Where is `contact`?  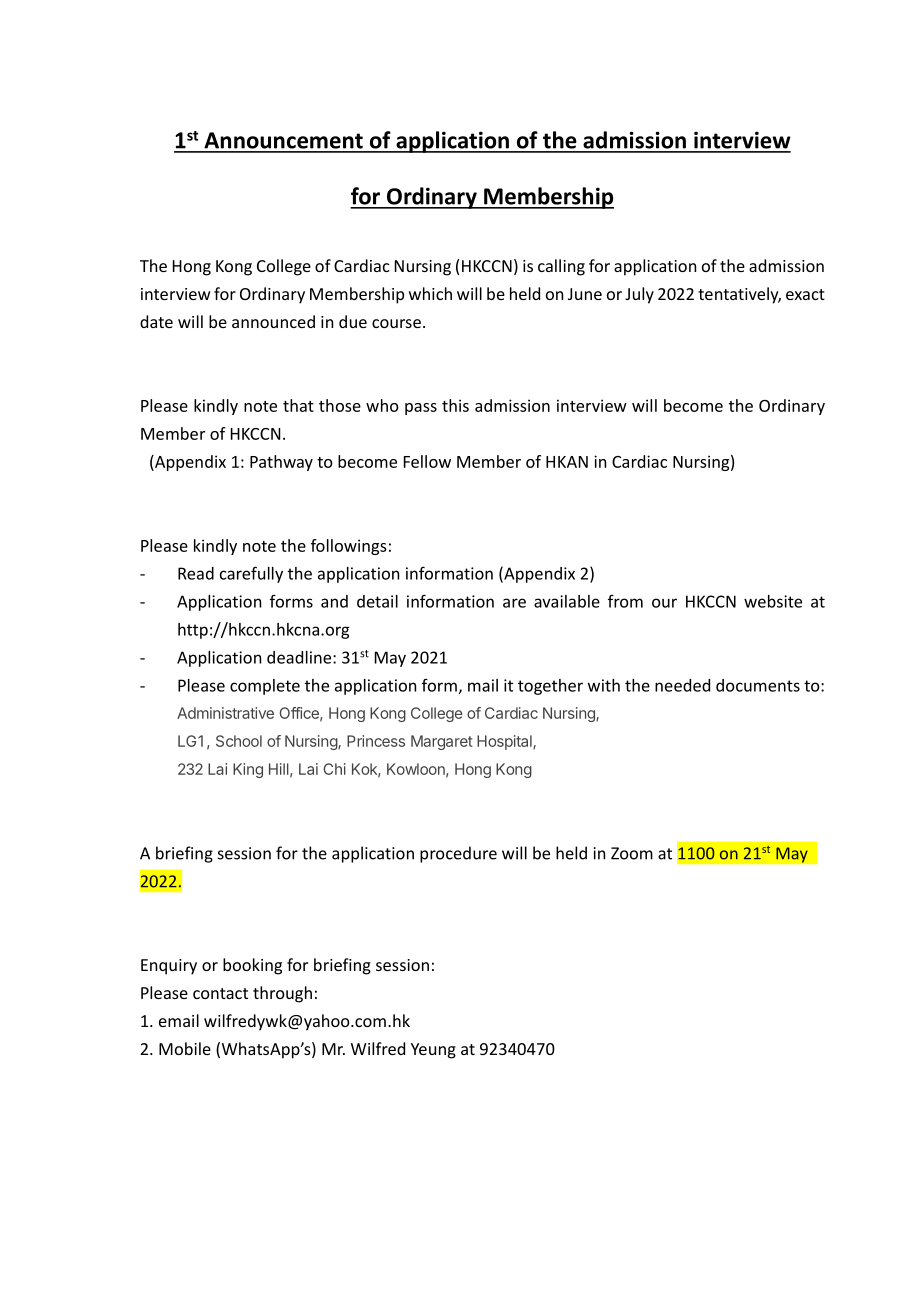 contact is located at coordinates (220, 993).
